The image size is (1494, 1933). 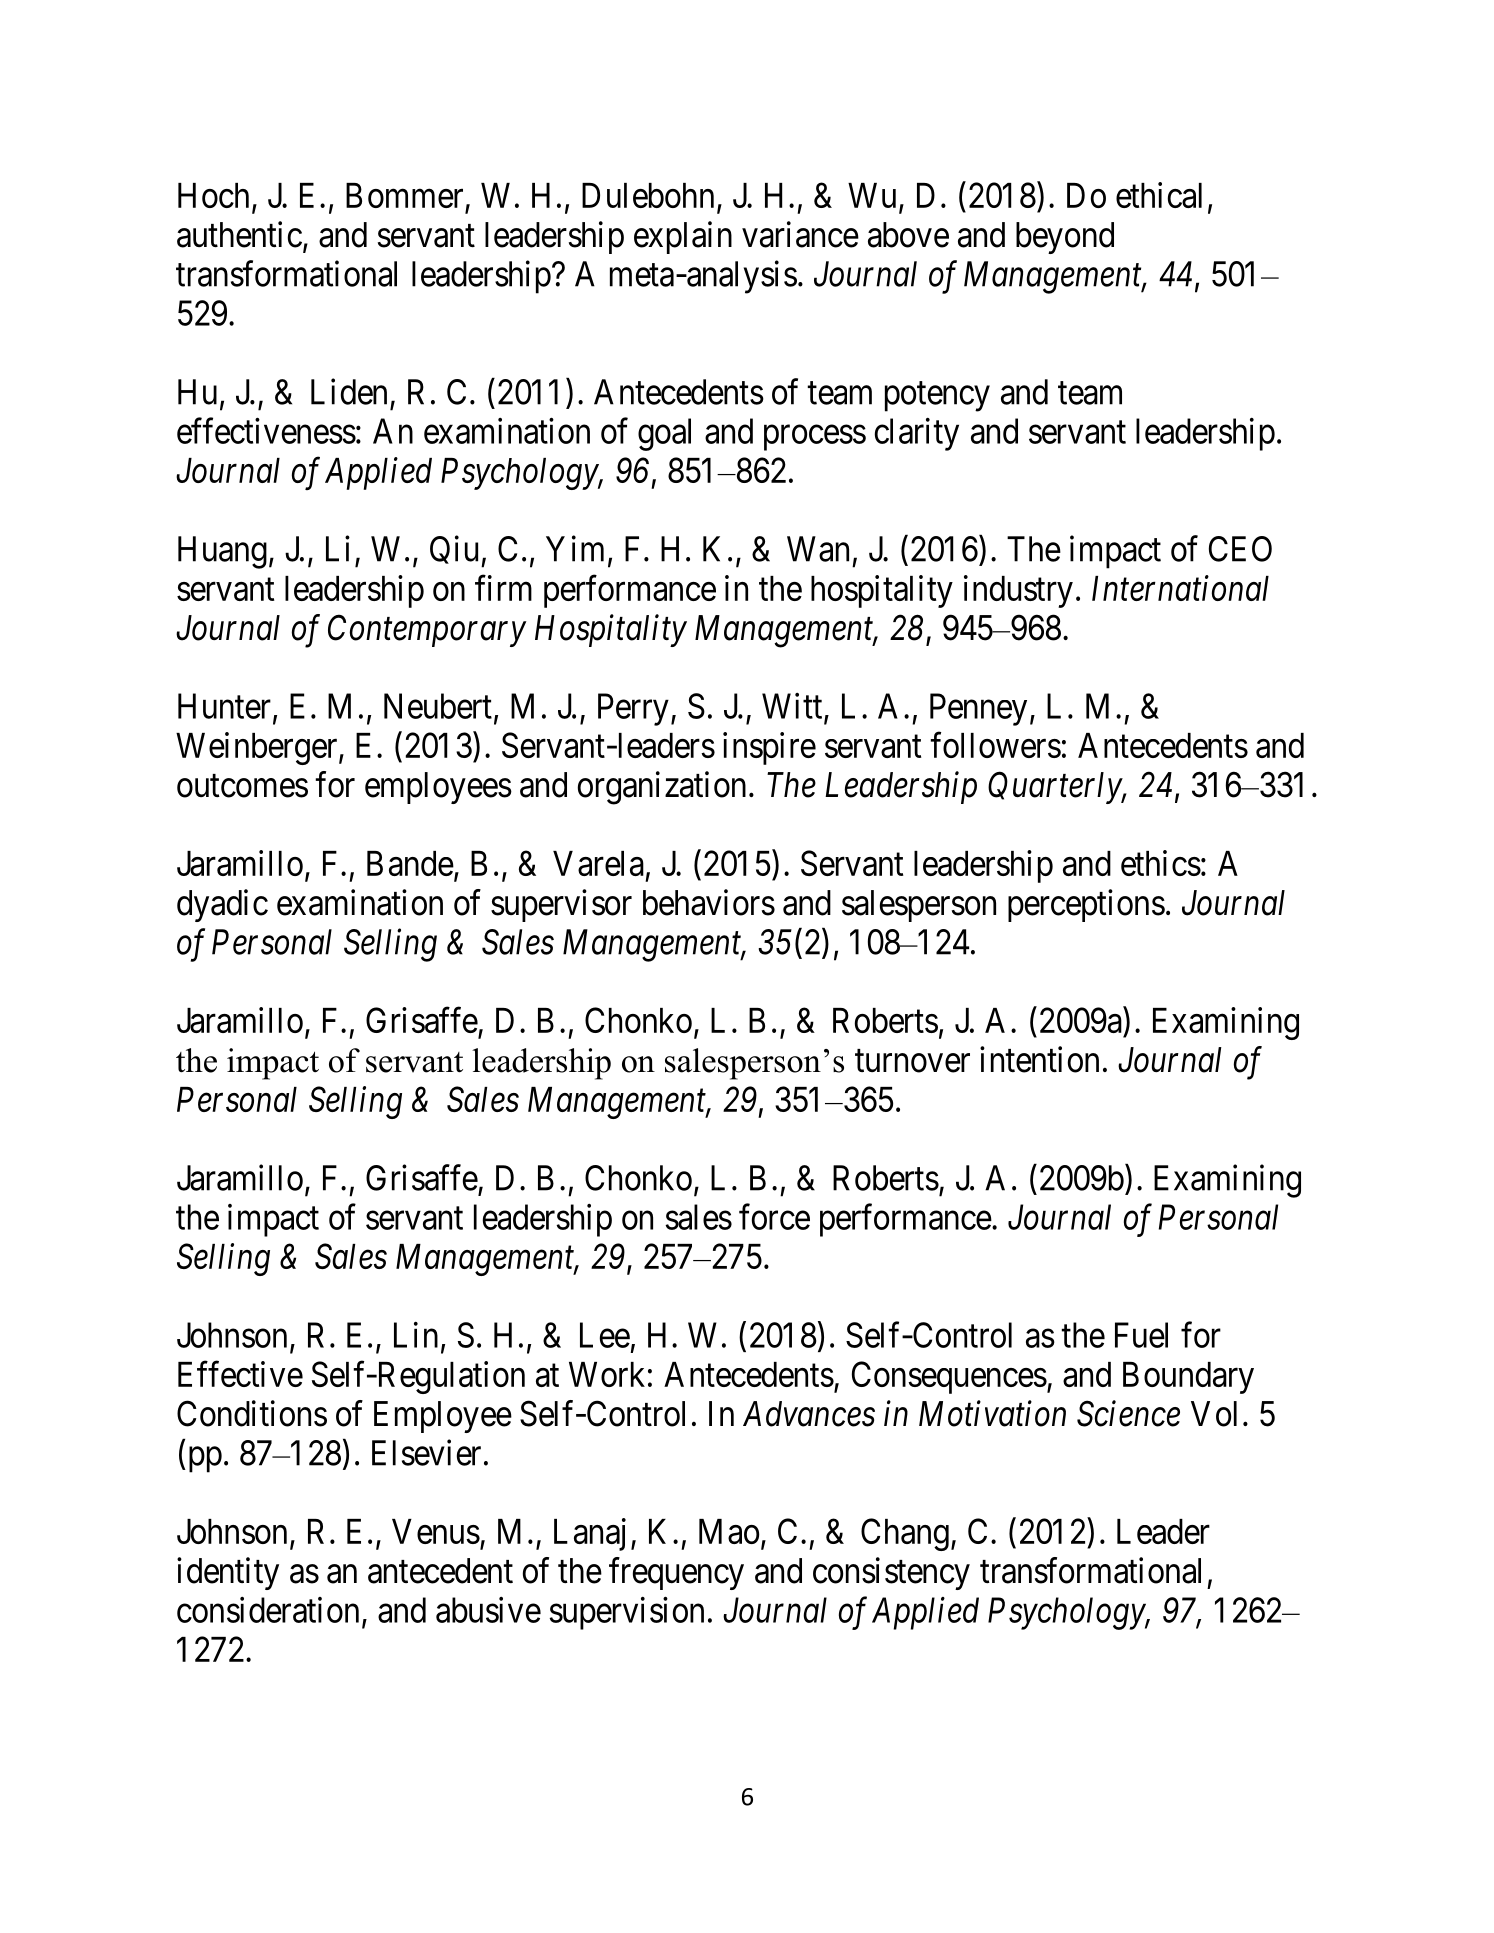 I want to click on explain, so click(x=683, y=237).
